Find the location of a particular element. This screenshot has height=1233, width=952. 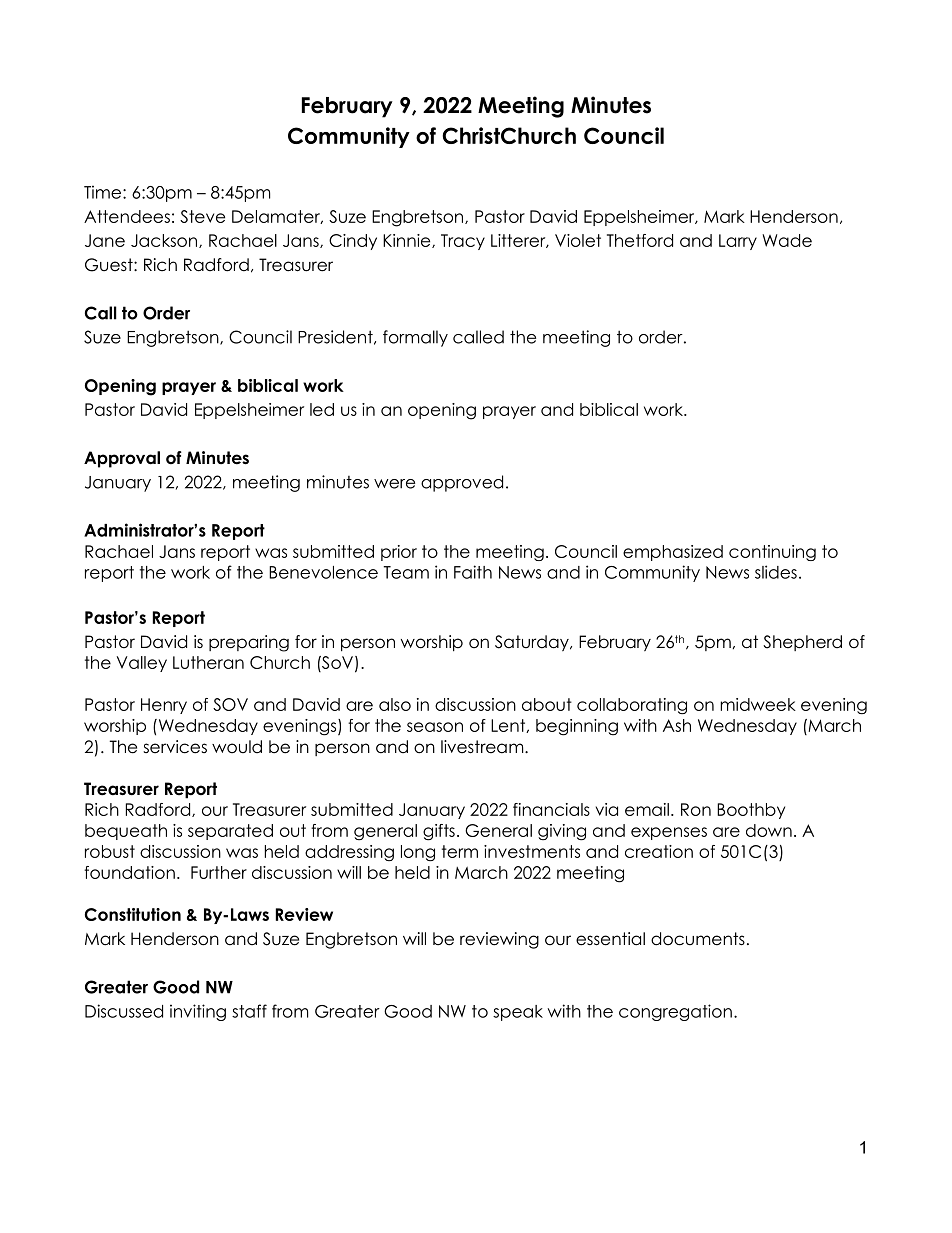

Steve is located at coordinates (202, 216).
